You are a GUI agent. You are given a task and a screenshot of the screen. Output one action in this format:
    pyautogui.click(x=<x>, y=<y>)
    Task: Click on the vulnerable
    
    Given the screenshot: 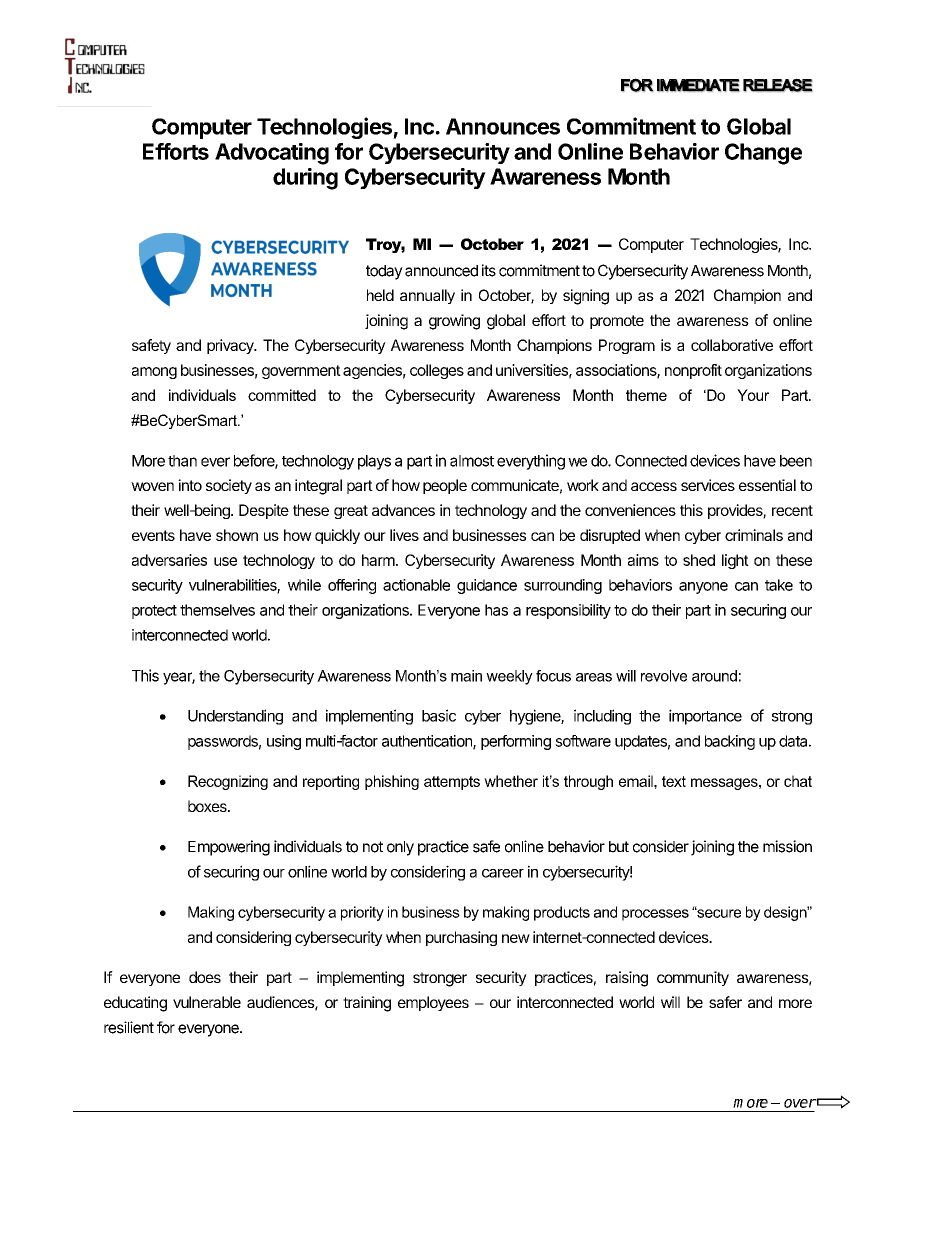 What is the action you would take?
    pyautogui.click(x=207, y=1002)
